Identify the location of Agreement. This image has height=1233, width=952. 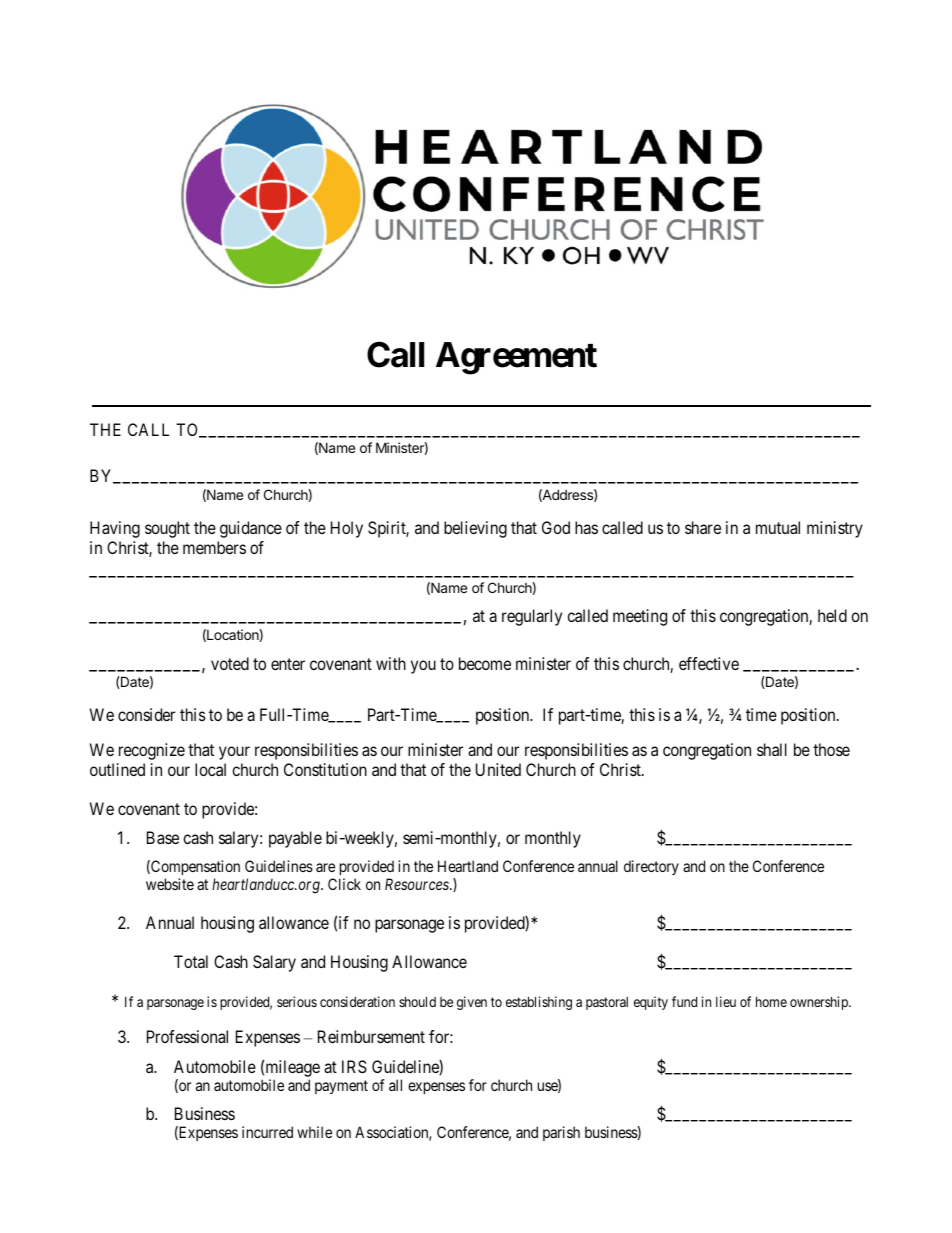
(516, 358).
